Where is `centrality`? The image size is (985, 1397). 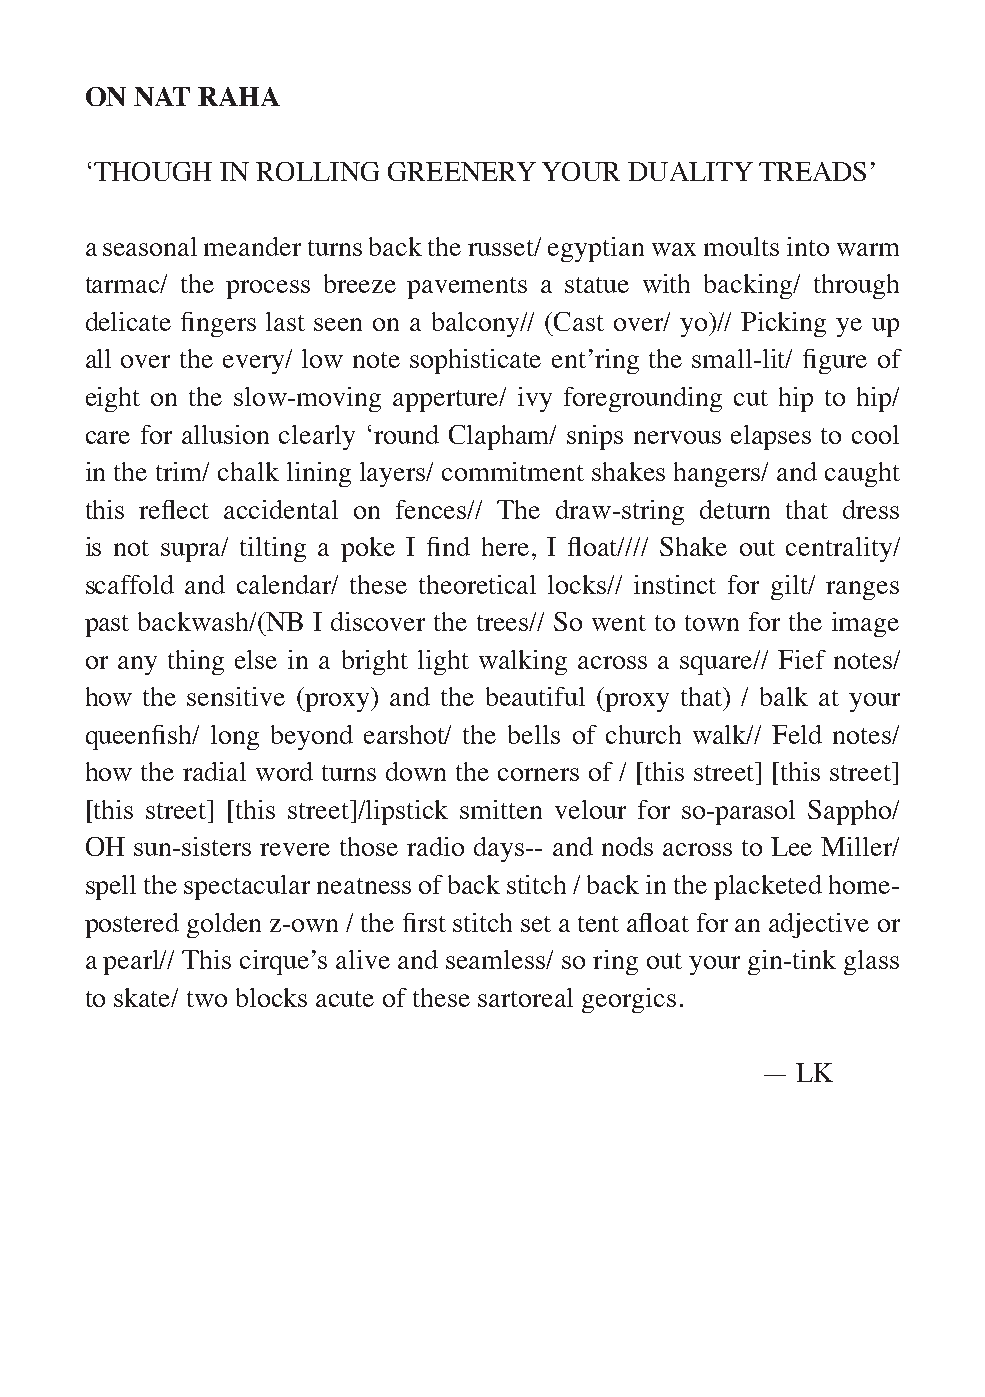 centrality is located at coordinates (840, 549).
